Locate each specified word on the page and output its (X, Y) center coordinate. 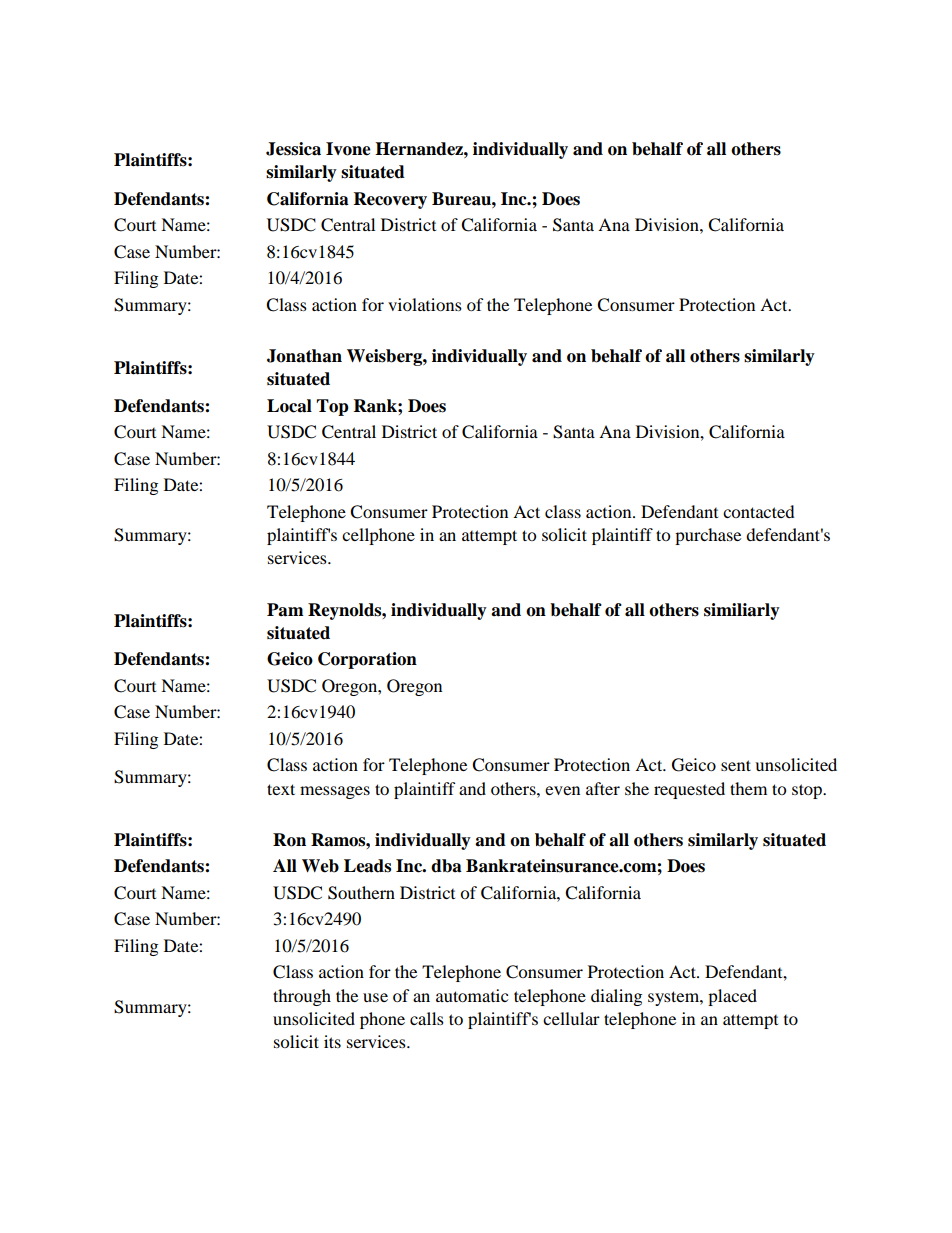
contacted (759, 511)
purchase (708, 536)
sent (736, 765)
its (332, 1041)
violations (425, 304)
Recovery (390, 200)
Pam (285, 610)
